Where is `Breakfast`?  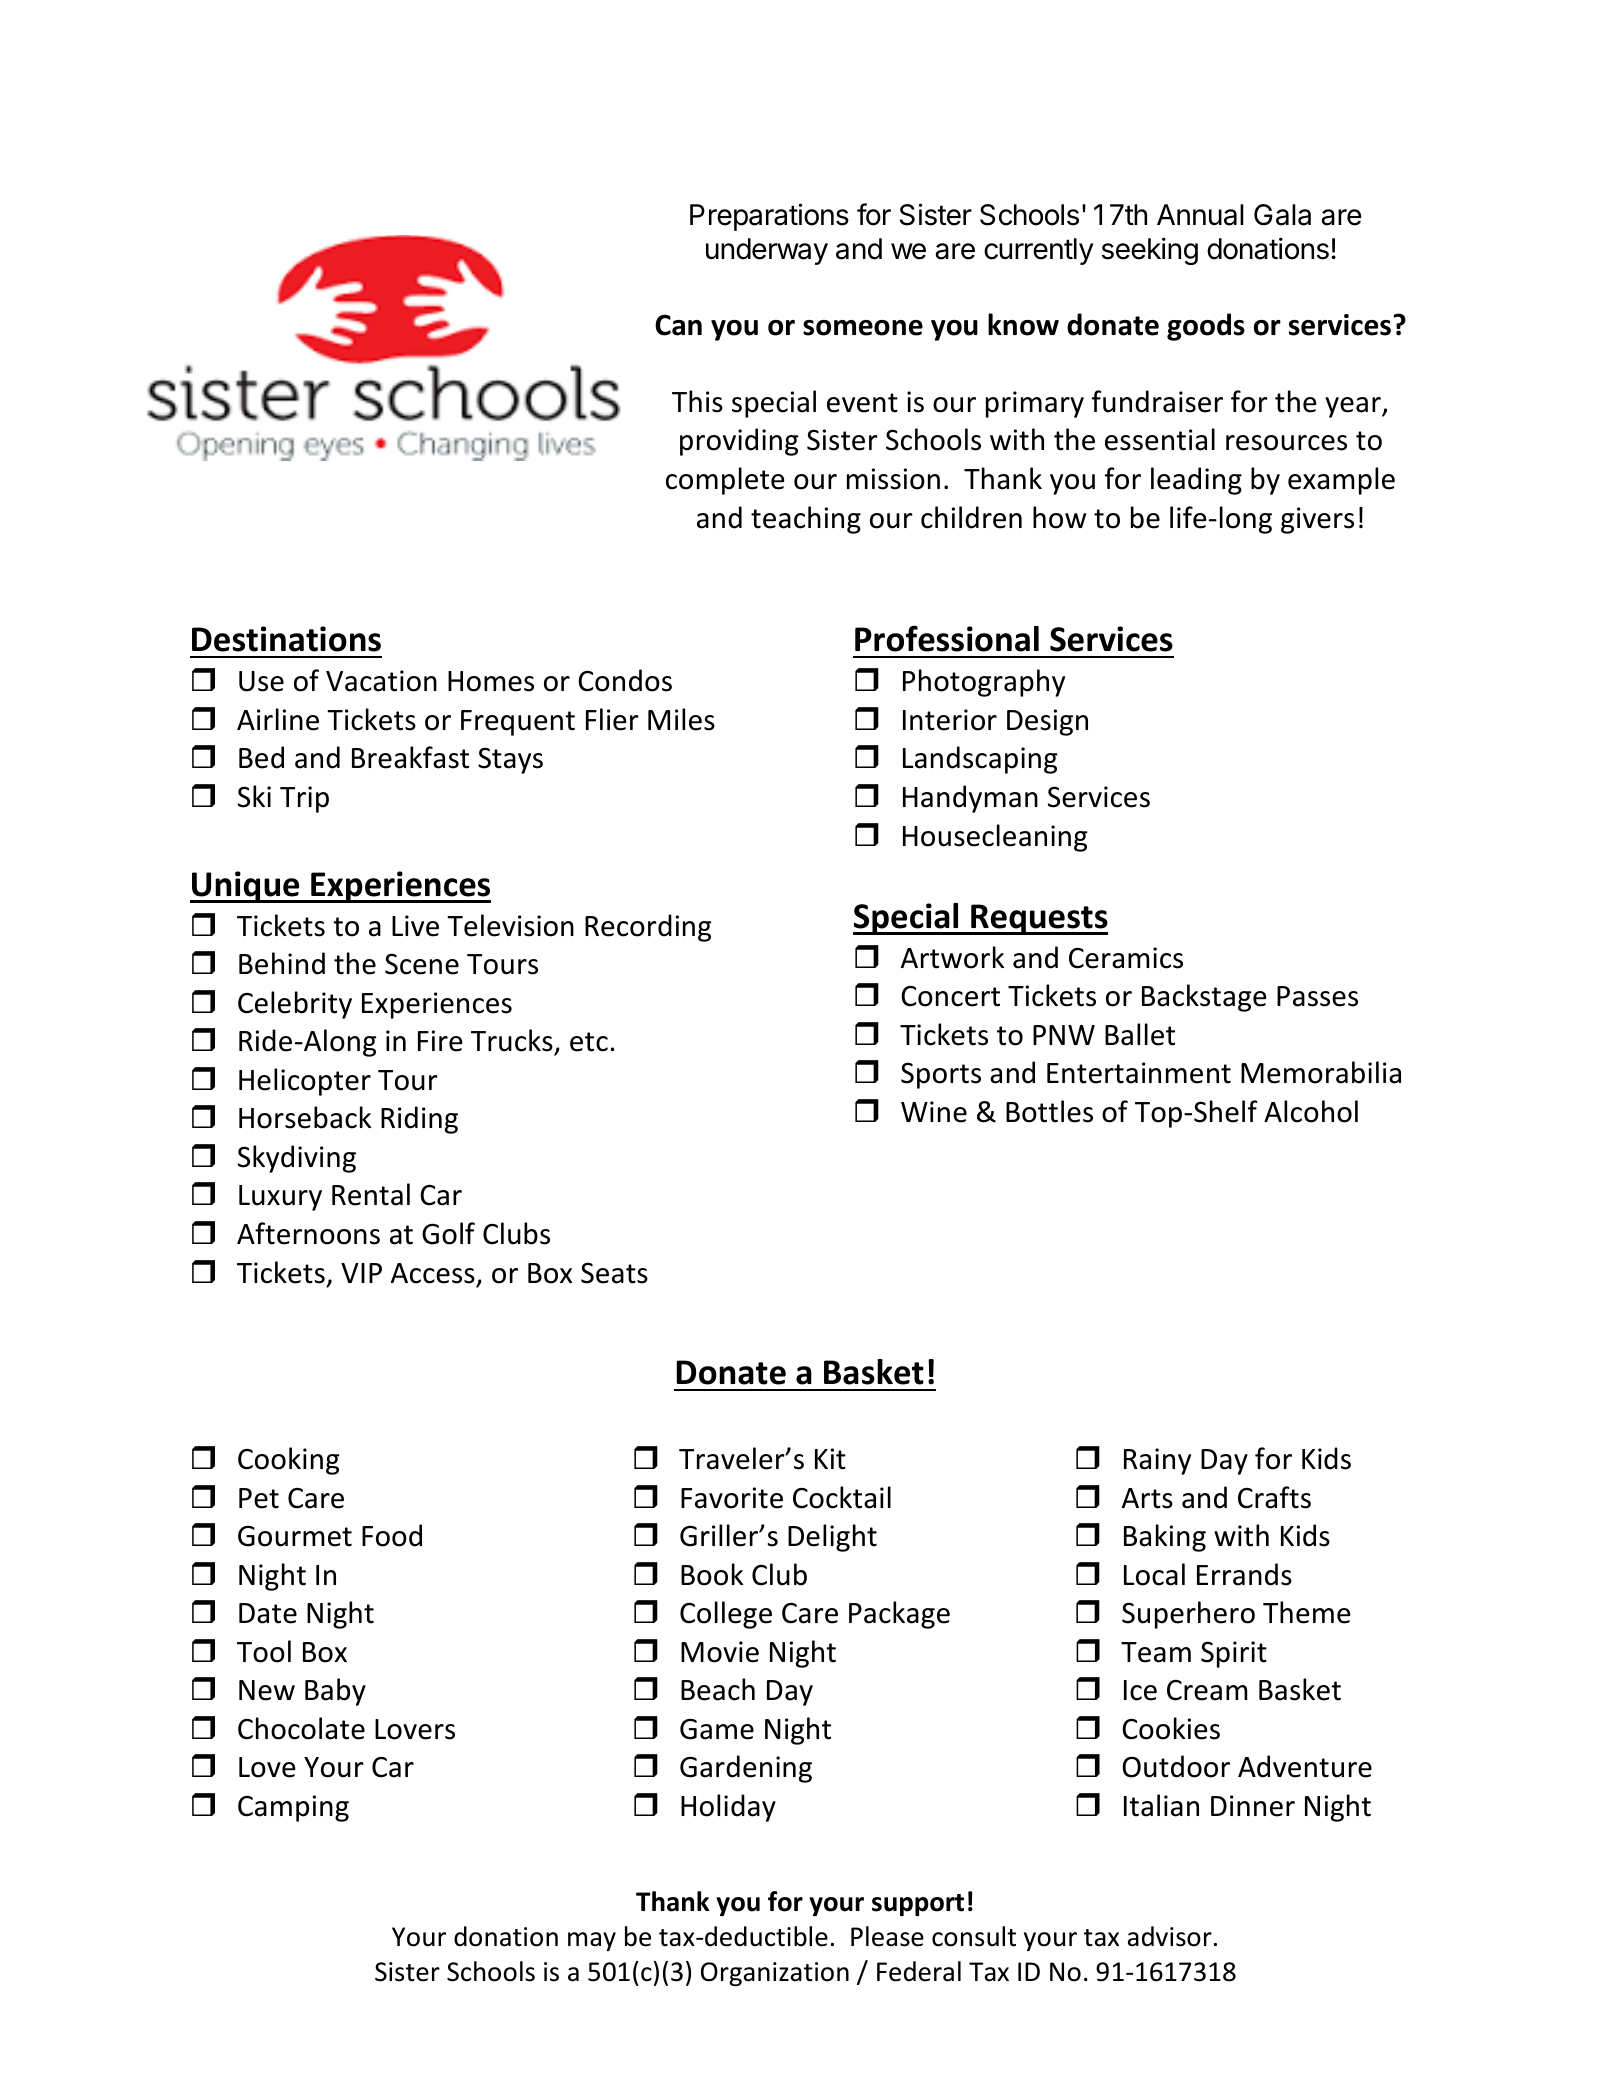
Breakfast is located at coordinates (410, 757).
